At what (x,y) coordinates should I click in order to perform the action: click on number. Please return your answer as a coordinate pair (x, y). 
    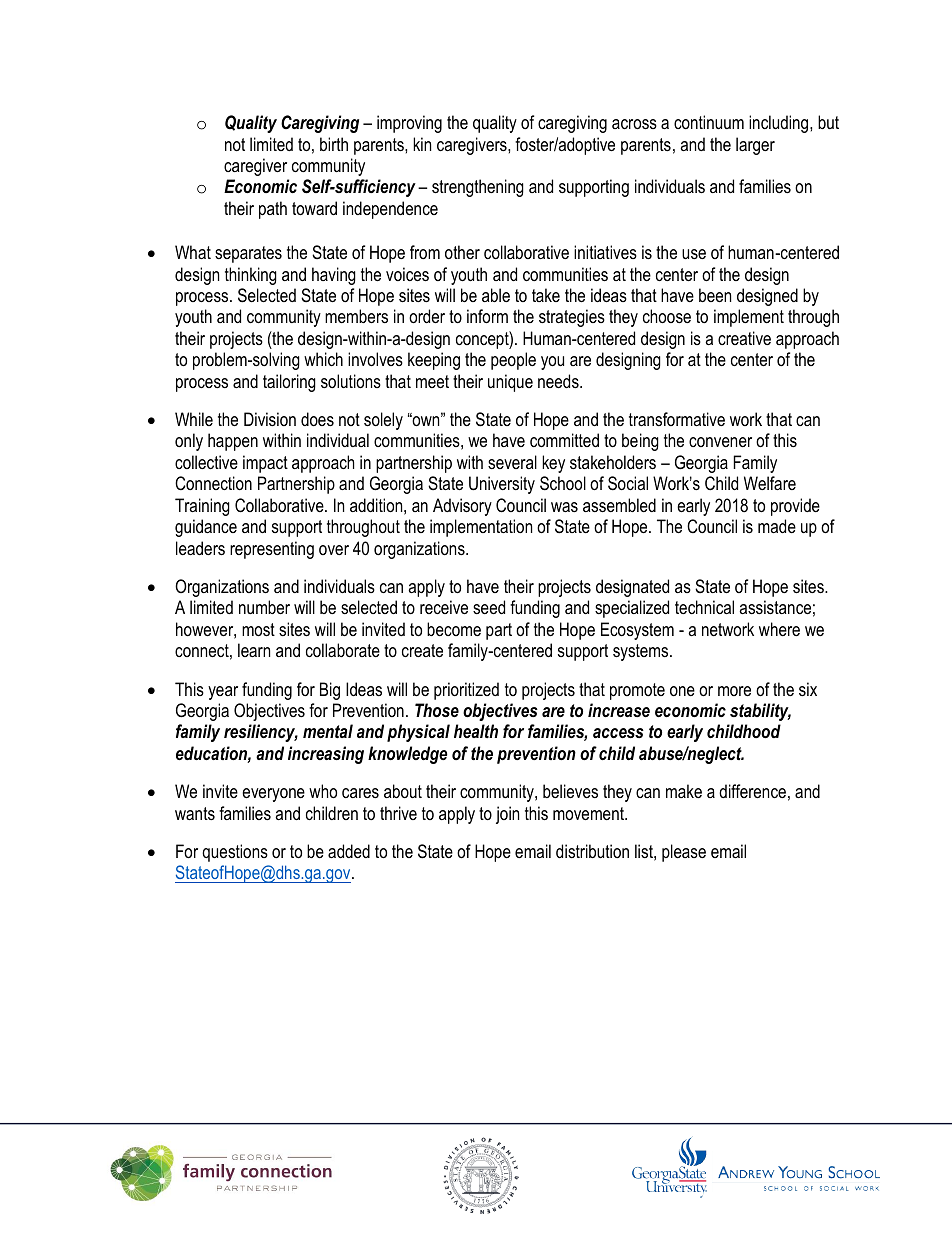
    Looking at the image, I should click on (264, 607).
